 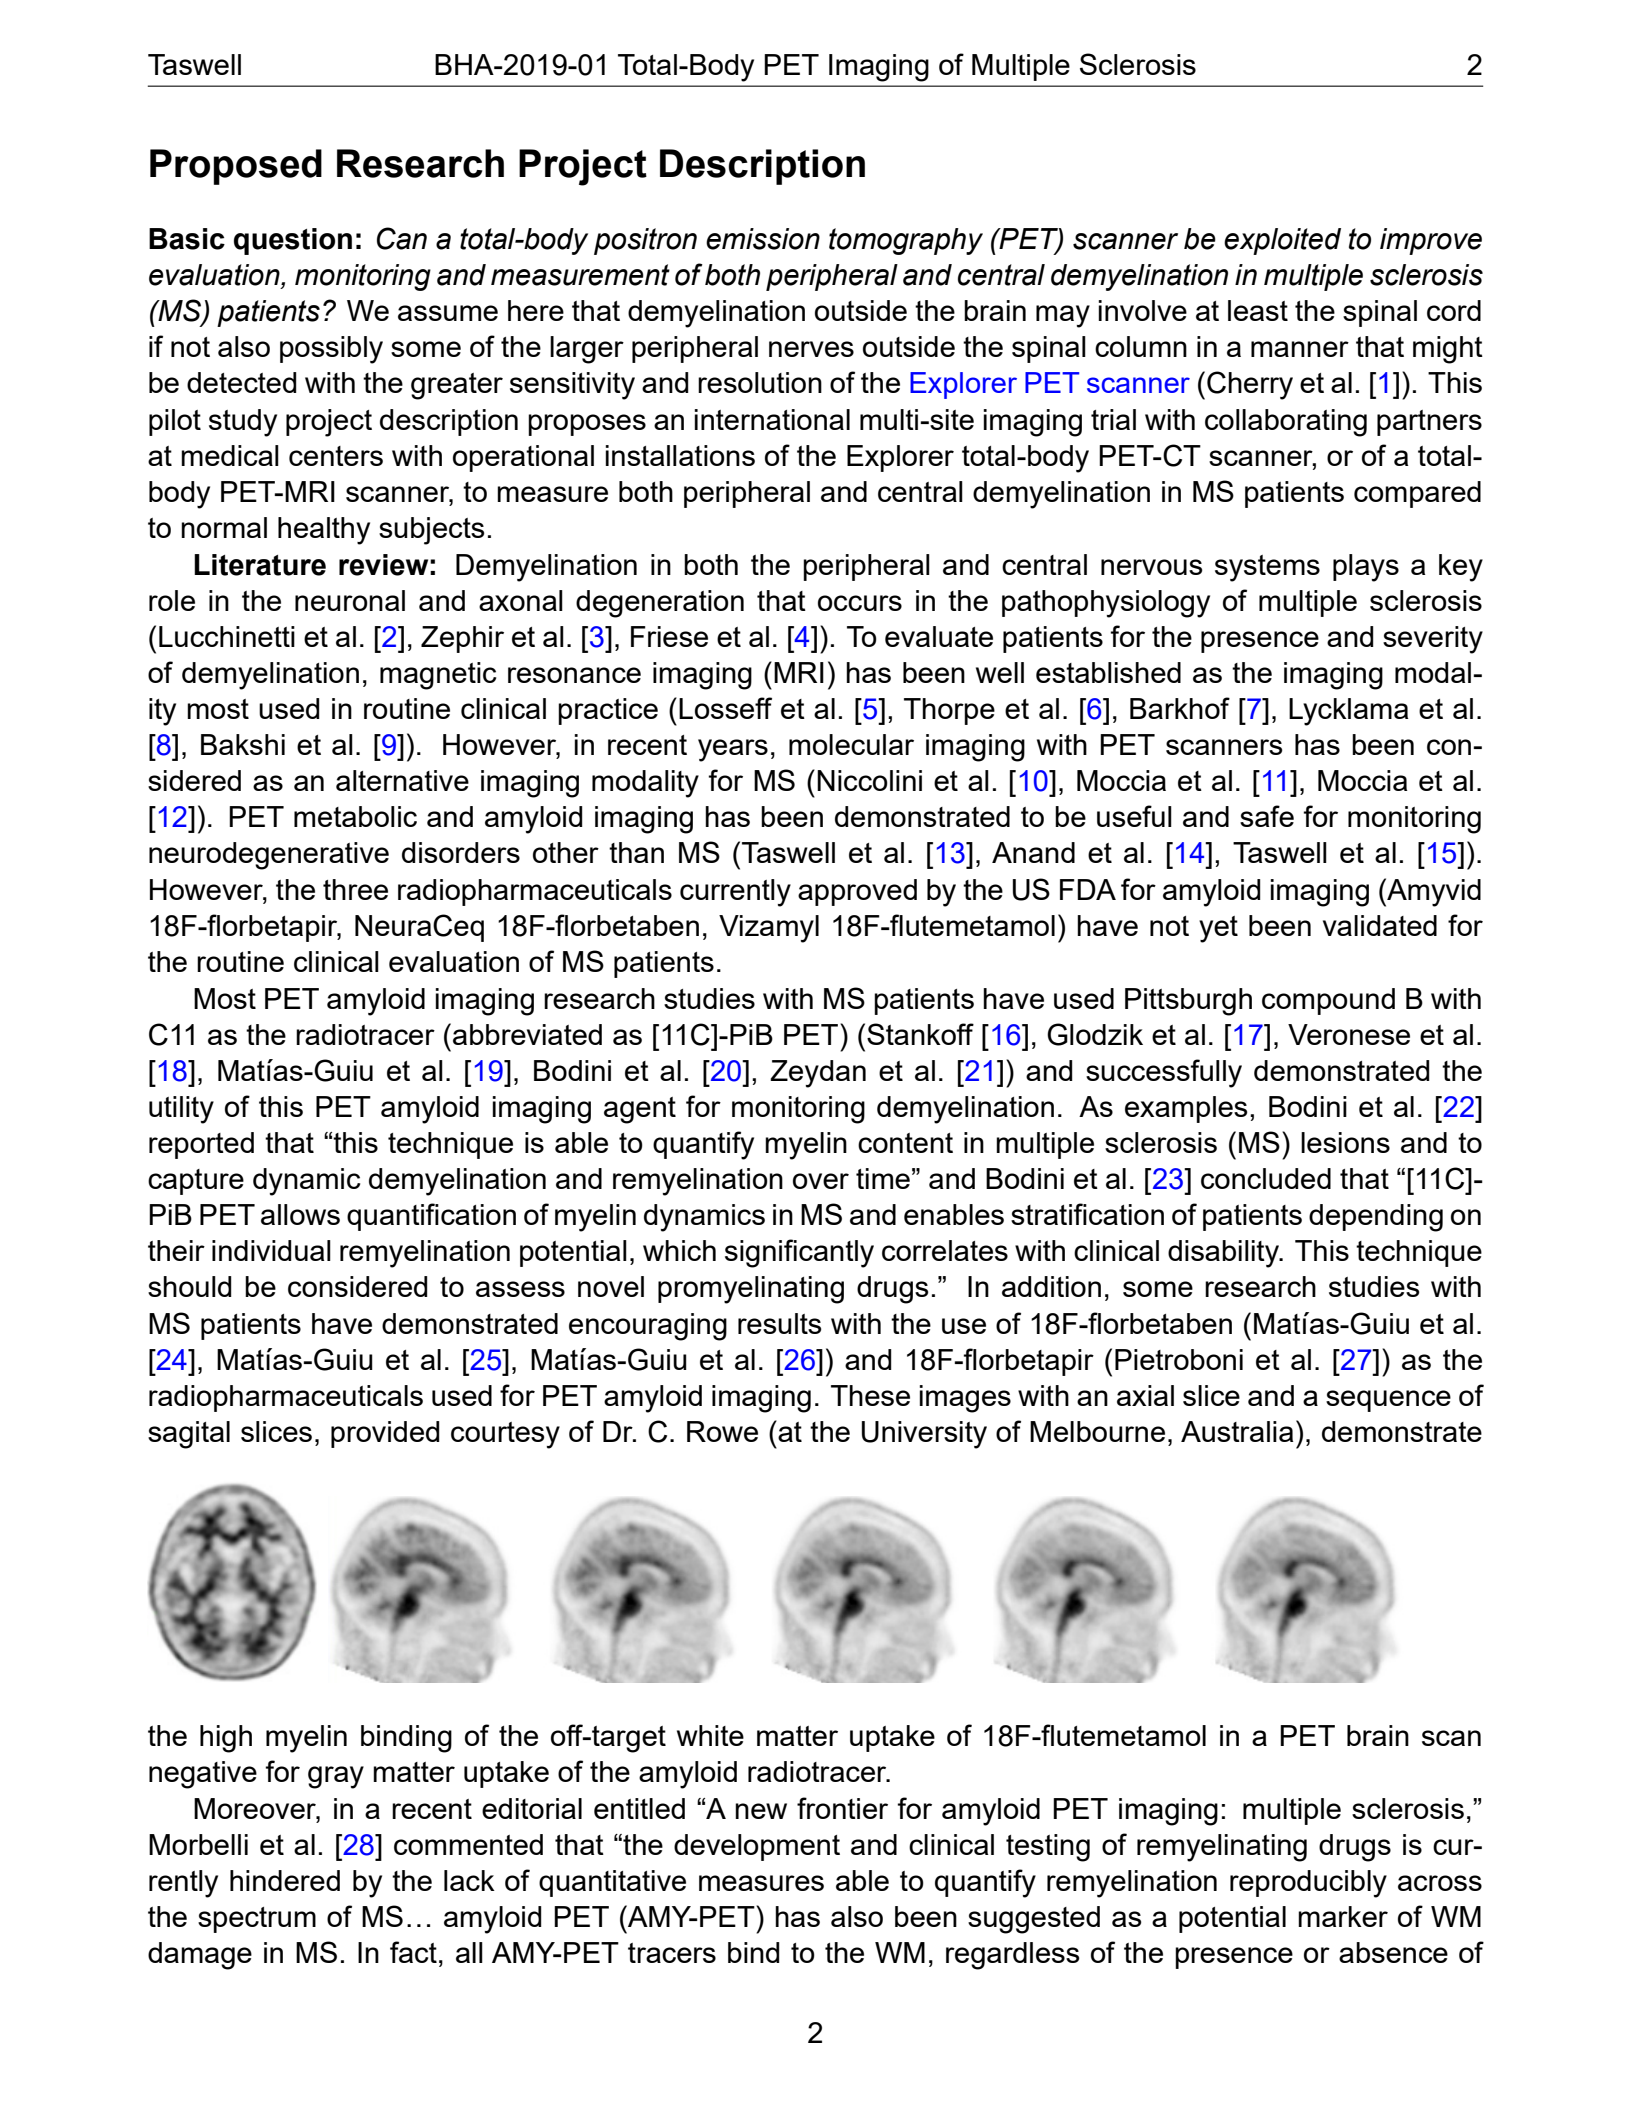 What do you see at coordinates (257, 1920) in the screenshot?
I see `spectrum` at bounding box center [257, 1920].
